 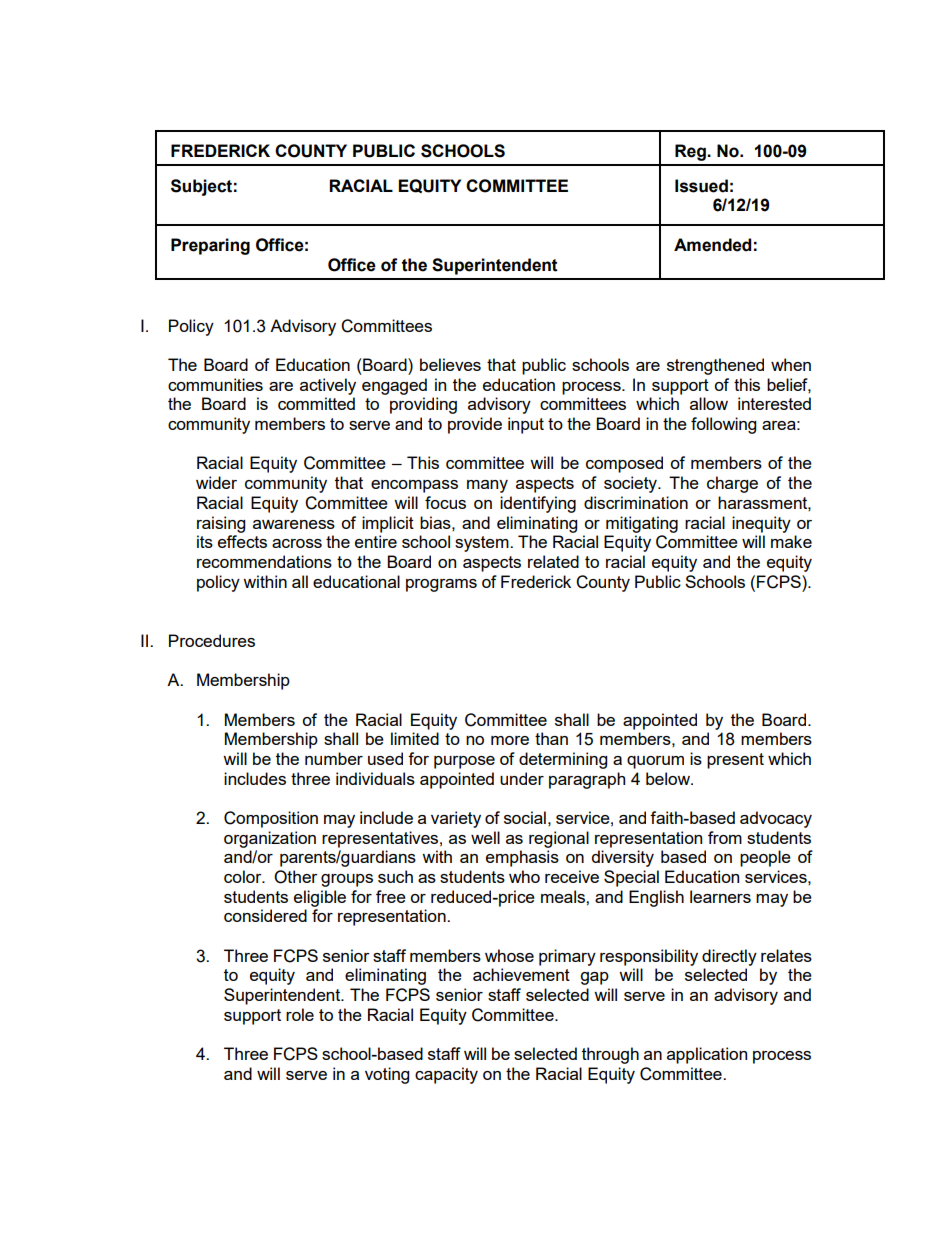 I want to click on Procedures, so click(x=212, y=640).
